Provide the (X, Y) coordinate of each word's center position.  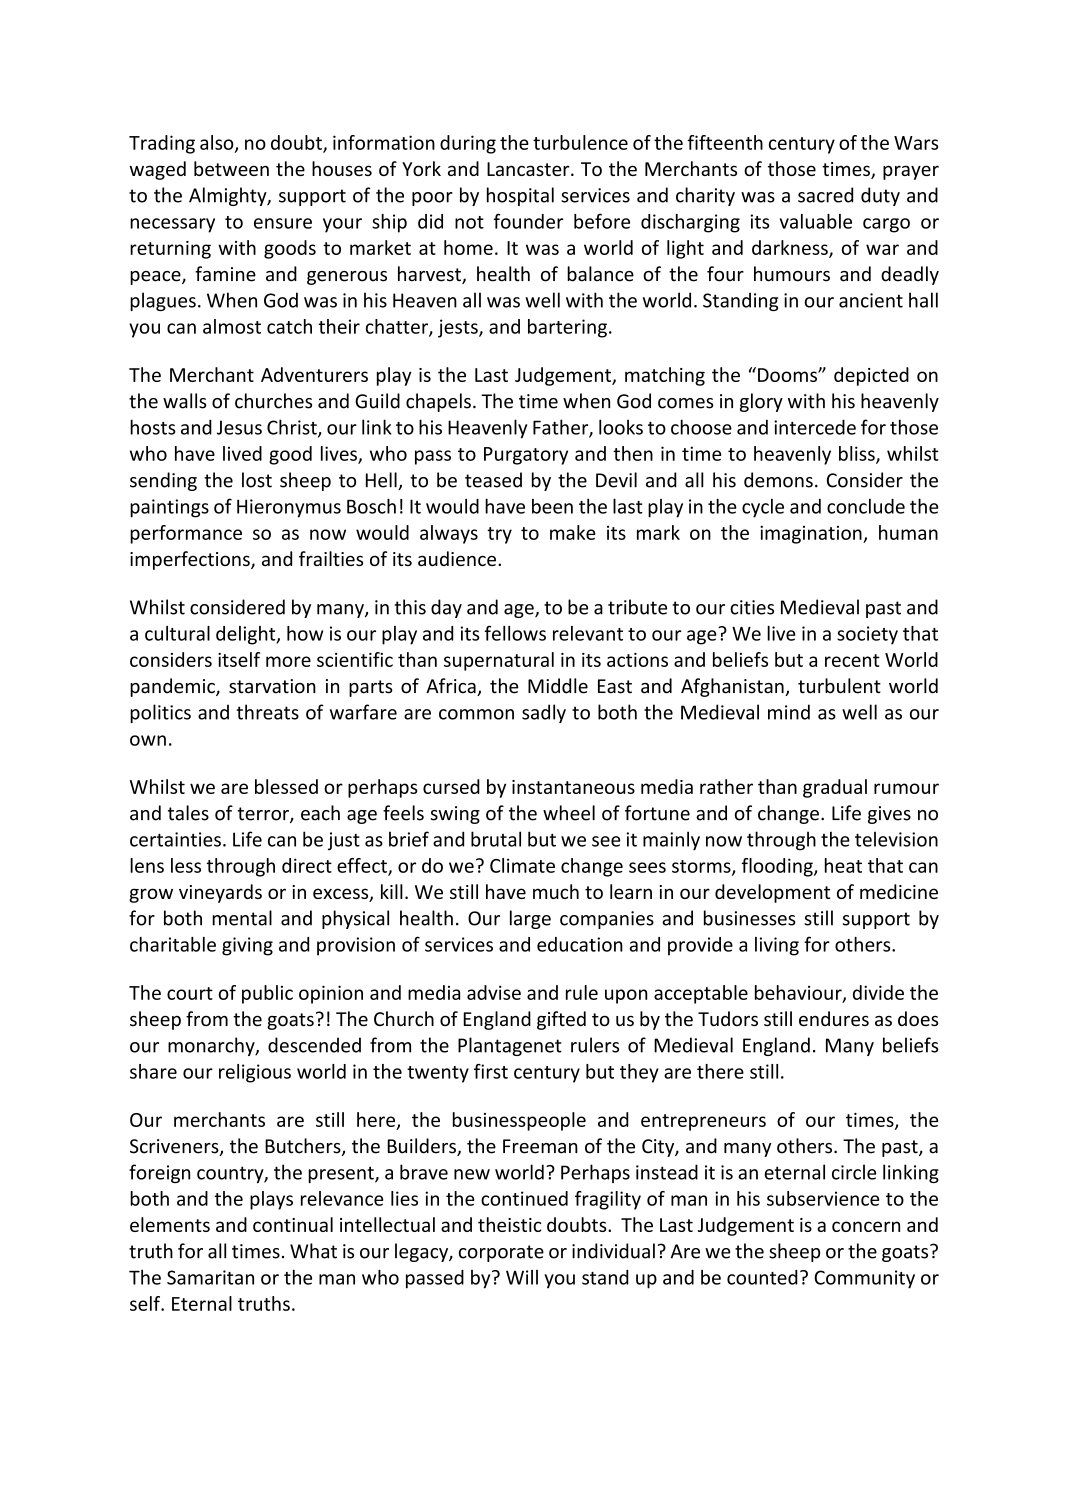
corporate (501, 1253)
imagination (812, 534)
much (556, 891)
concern (866, 1226)
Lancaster (529, 169)
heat (843, 865)
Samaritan (210, 1277)
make (573, 532)
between (231, 168)
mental (242, 918)
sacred (825, 195)
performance (186, 534)
